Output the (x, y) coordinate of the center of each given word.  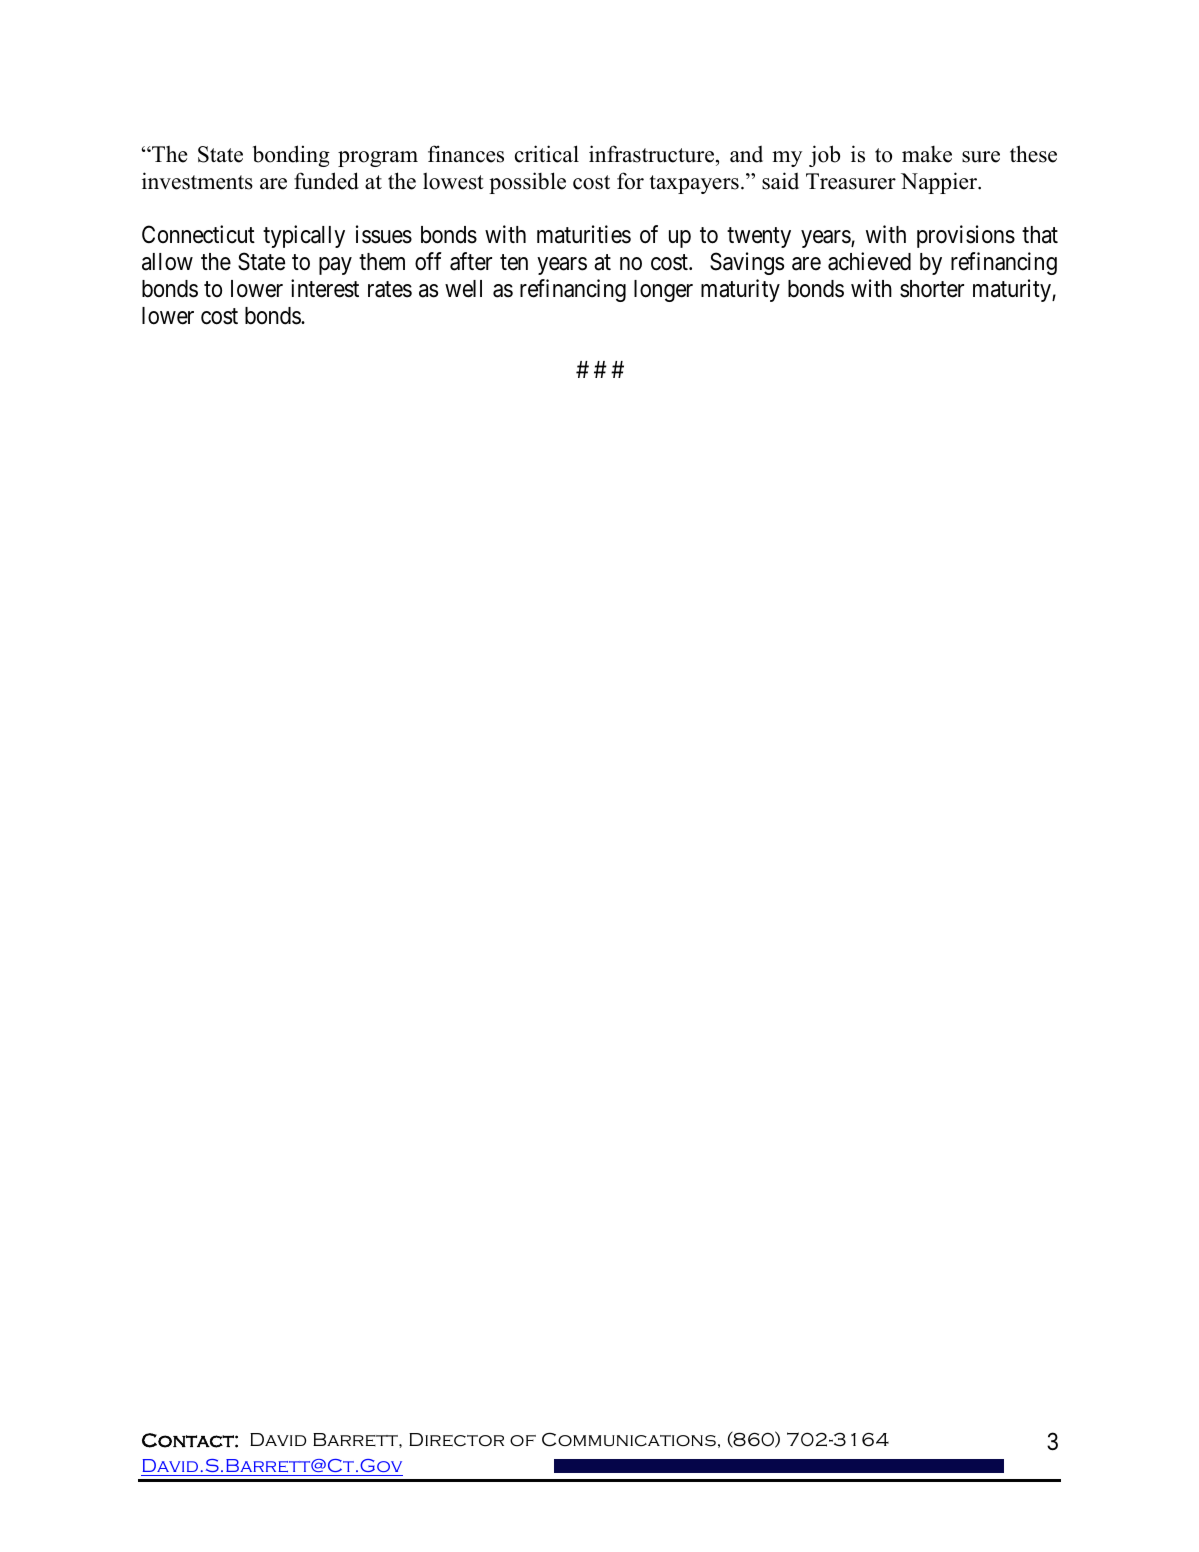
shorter (932, 289)
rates (390, 289)
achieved (869, 261)
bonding (291, 156)
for (630, 181)
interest (325, 288)
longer (663, 291)
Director (456, 1440)
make (927, 154)
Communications (629, 1439)
